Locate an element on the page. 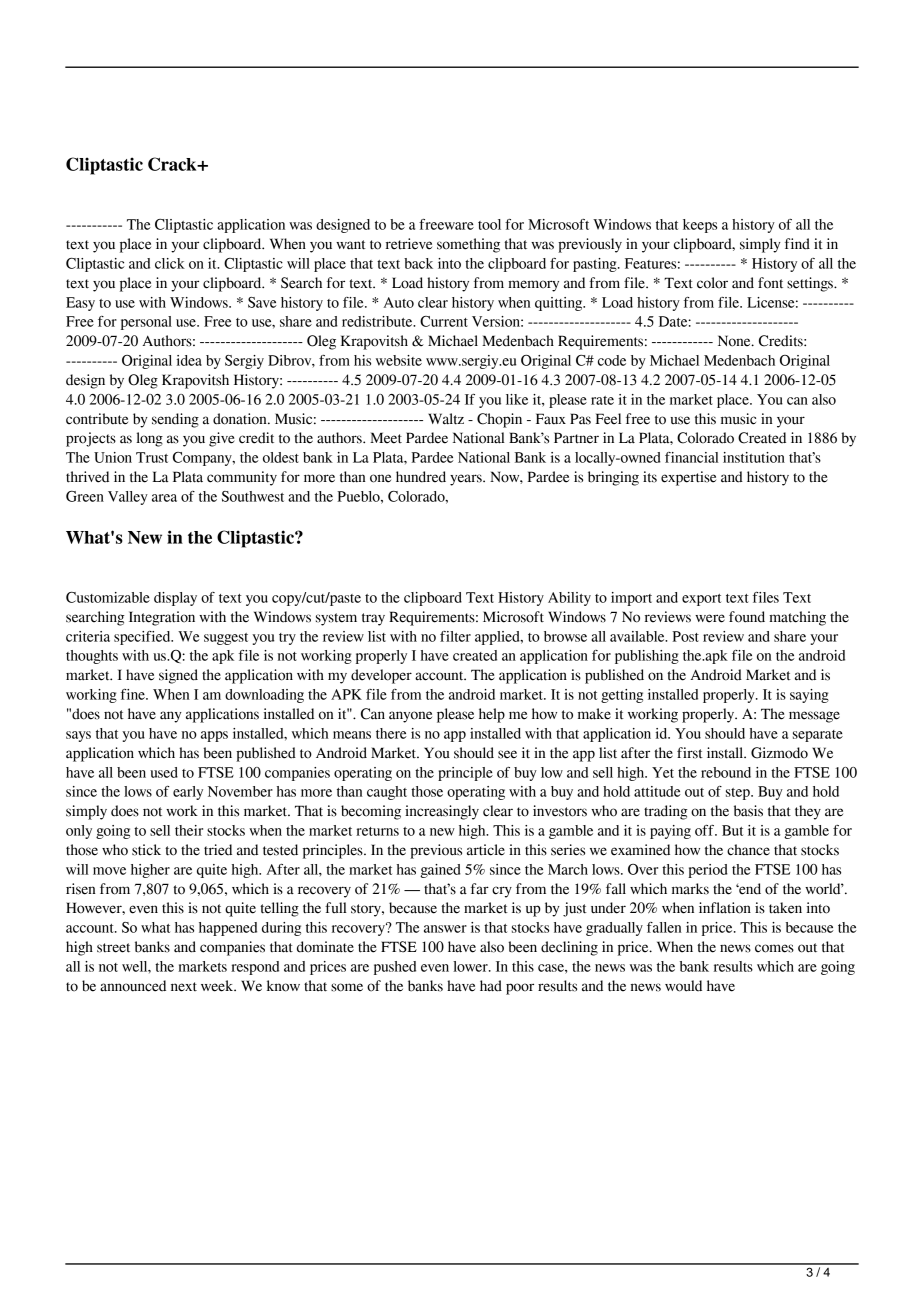  fine is located at coordinates (134, 694).
